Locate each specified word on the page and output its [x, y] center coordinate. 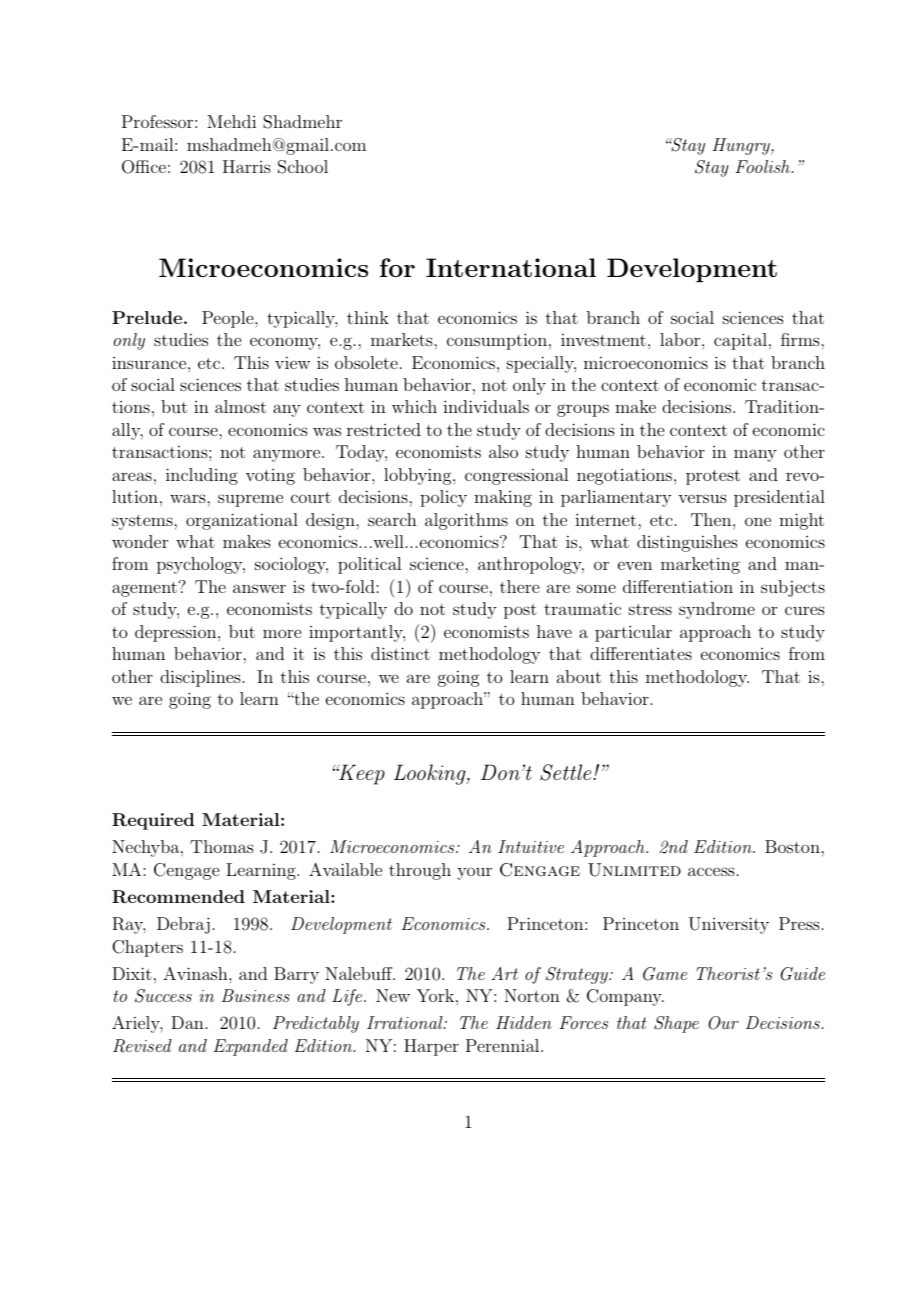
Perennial [504, 1045]
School [303, 167]
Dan [187, 1022]
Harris [247, 166]
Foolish [763, 166]
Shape [676, 1024]
